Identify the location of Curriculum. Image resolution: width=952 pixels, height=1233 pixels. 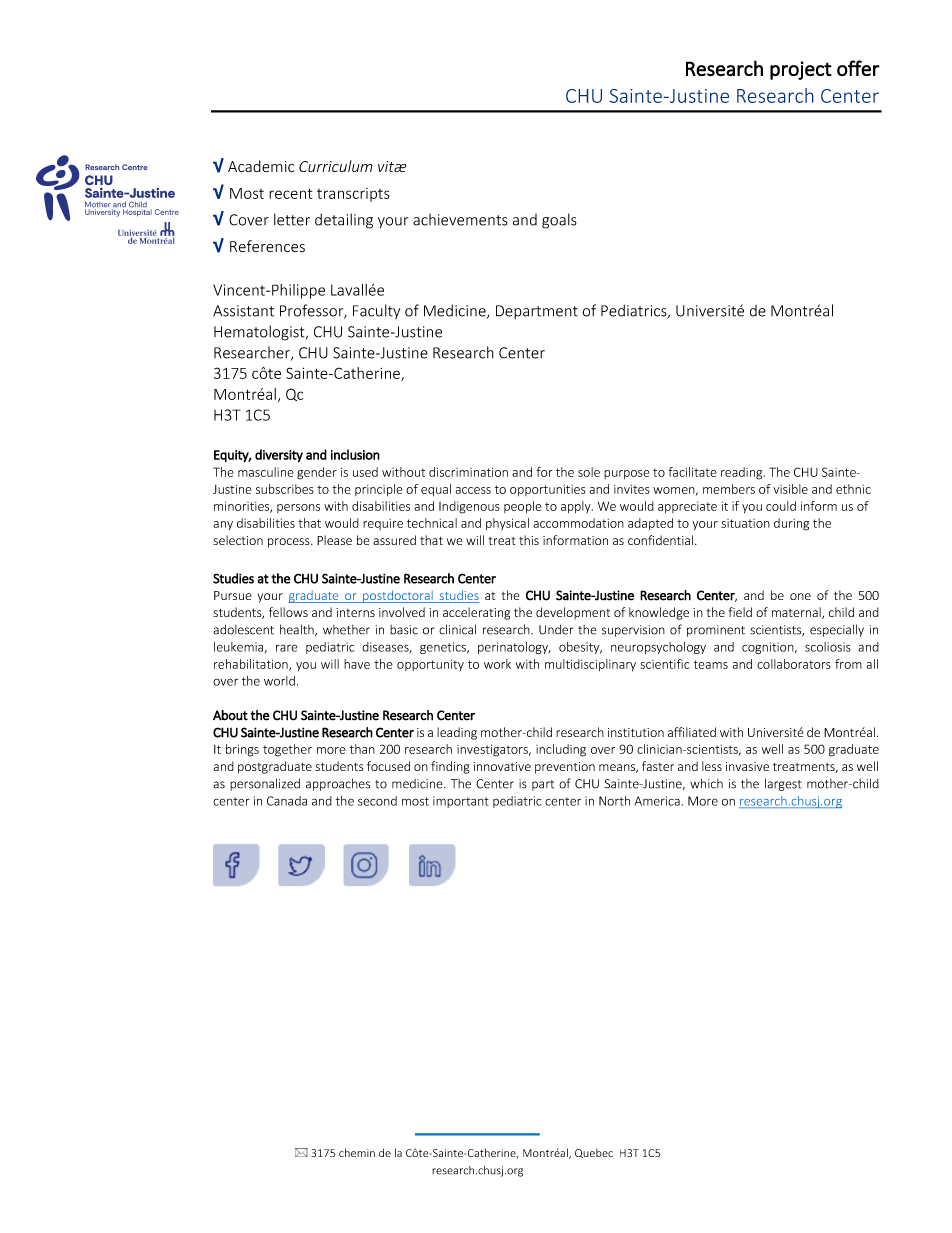
(335, 166).
